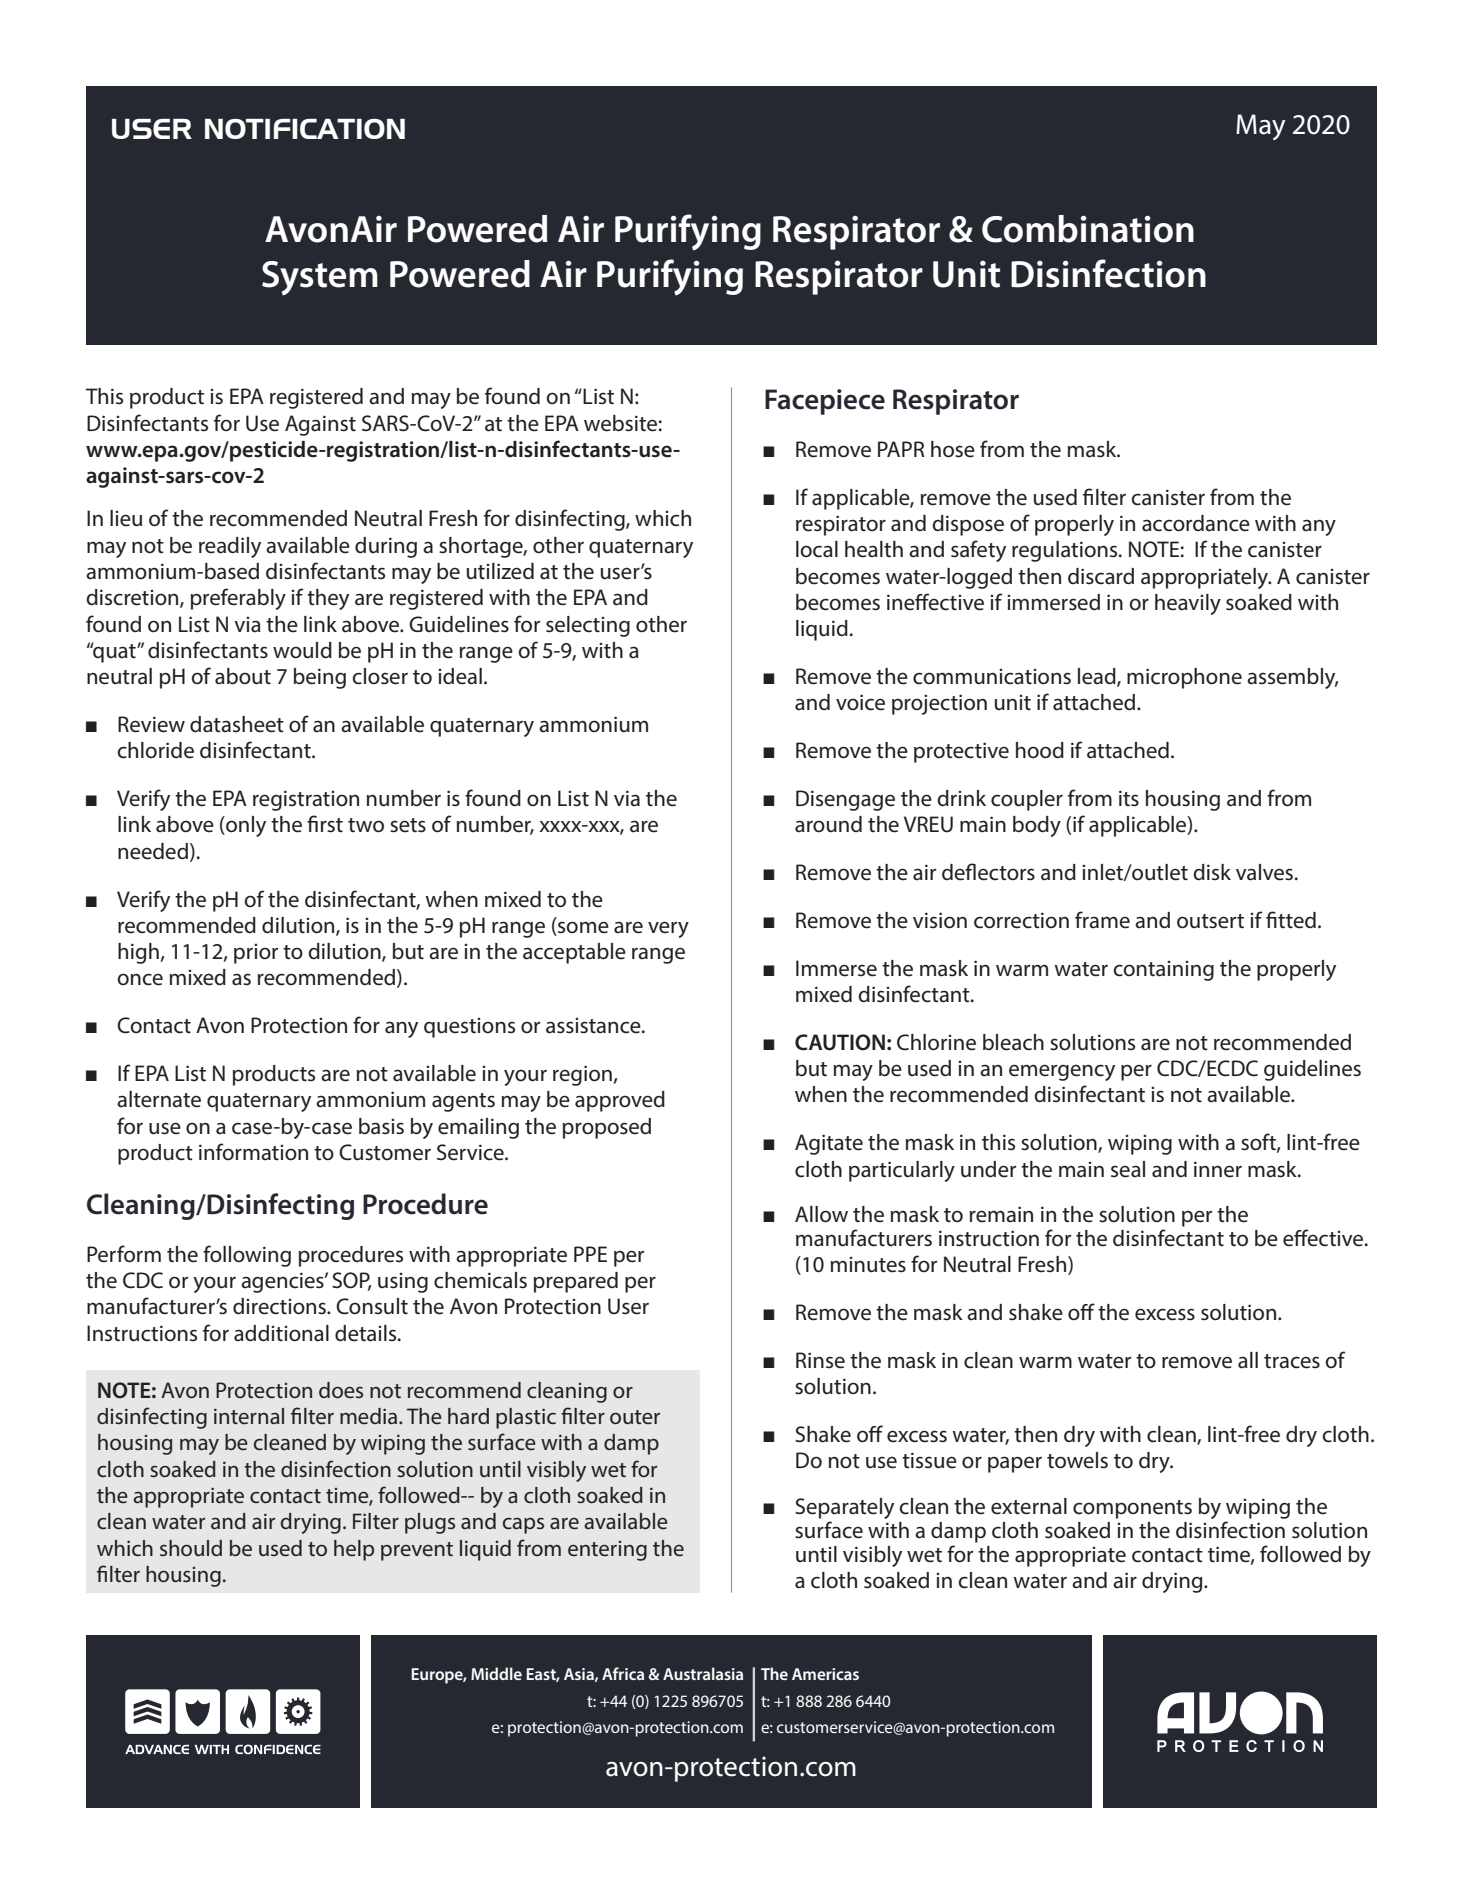  Describe the element at coordinates (305, 129) in the screenshot. I see `NOTIFICATION` at that location.
